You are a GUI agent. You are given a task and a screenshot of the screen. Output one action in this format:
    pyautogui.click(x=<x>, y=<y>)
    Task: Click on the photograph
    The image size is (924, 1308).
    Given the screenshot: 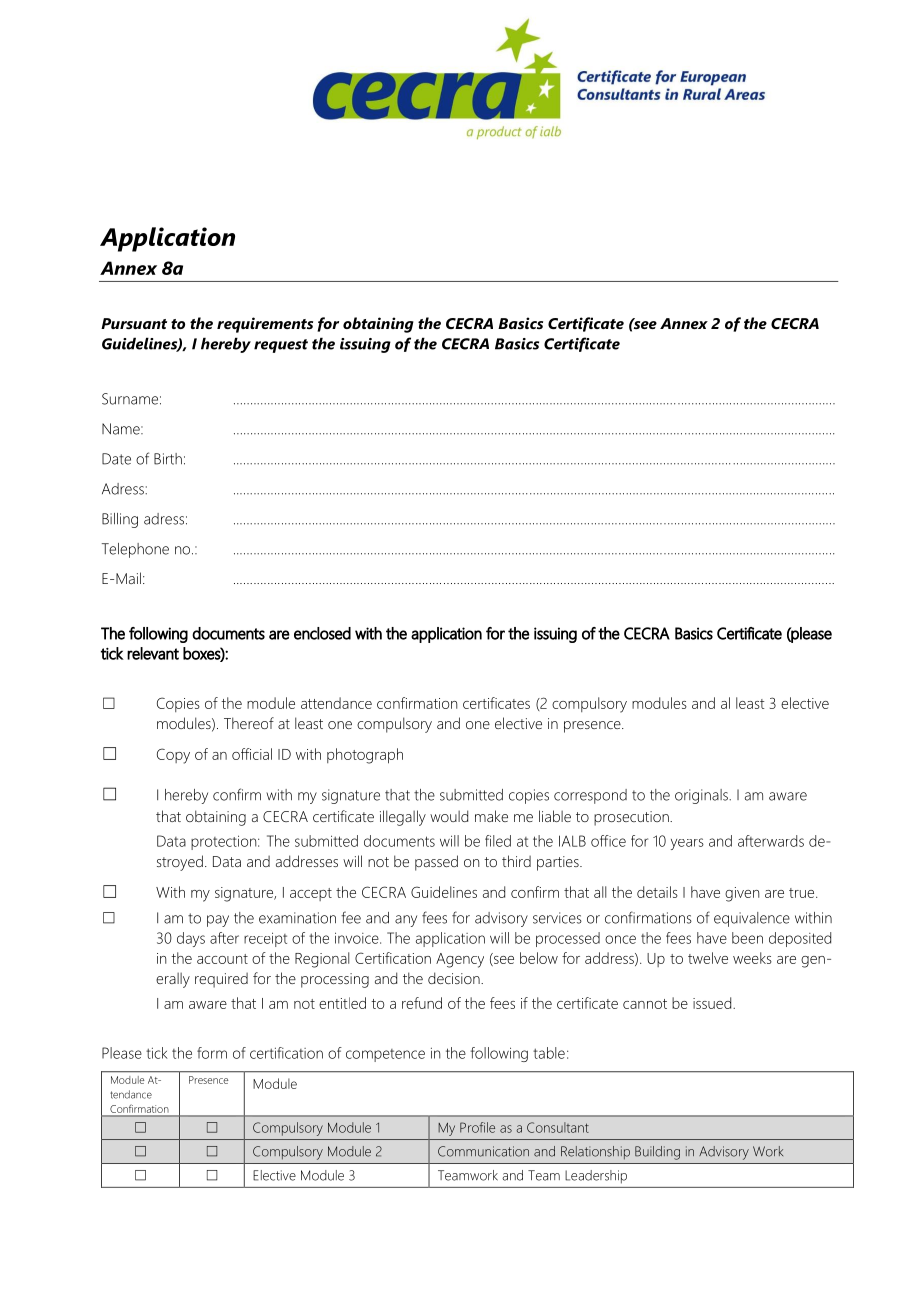 What is the action you would take?
    pyautogui.click(x=365, y=756)
